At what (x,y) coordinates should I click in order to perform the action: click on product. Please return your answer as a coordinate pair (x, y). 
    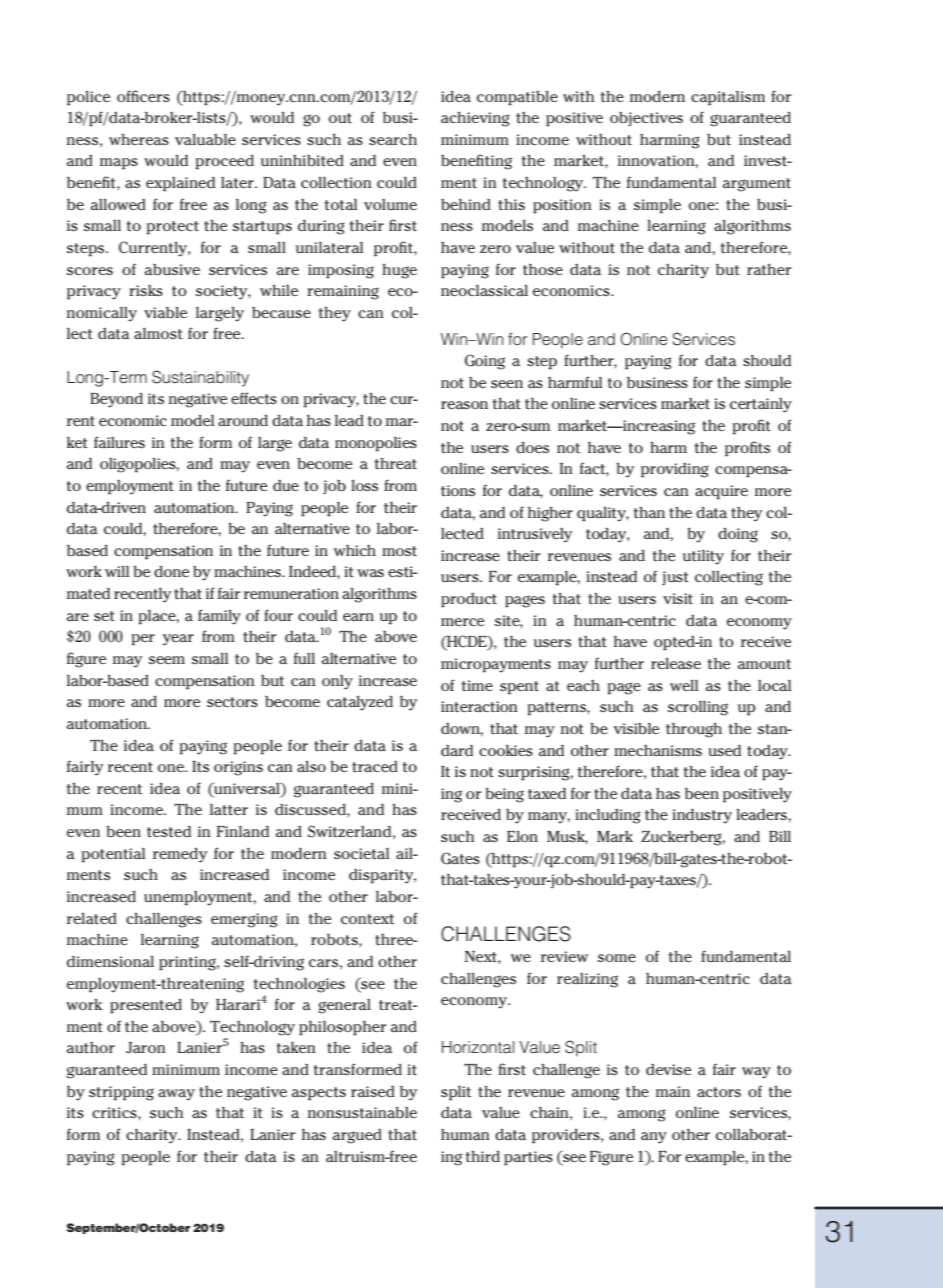
    Looking at the image, I should click on (469, 600).
